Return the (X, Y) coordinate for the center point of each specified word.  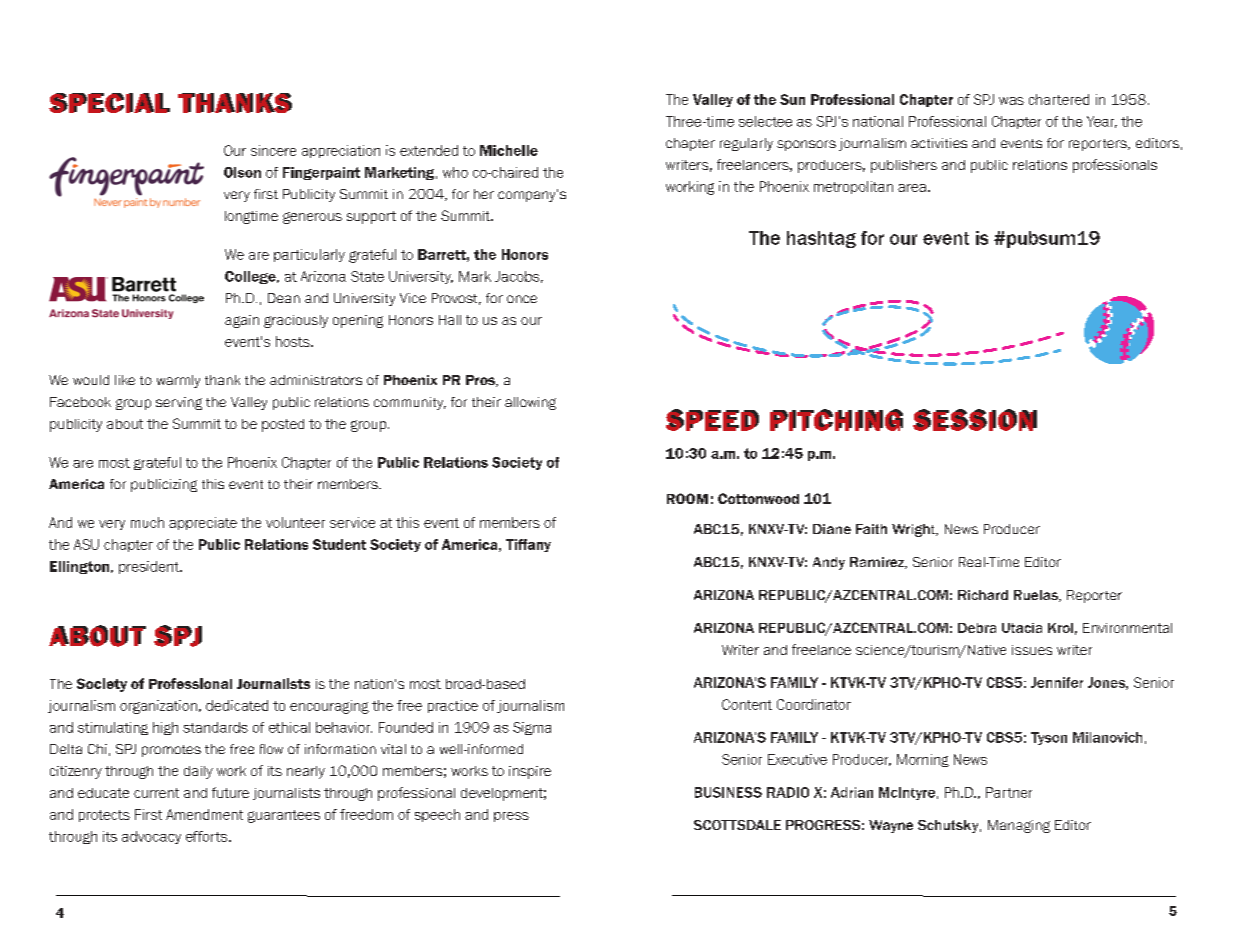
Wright (915, 530)
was (1011, 101)
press (511, 817)
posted (283, 425)
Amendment (204, 814)
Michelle (509, 150)
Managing (1019, 826)
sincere (273, 150)
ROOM (687, 498)
